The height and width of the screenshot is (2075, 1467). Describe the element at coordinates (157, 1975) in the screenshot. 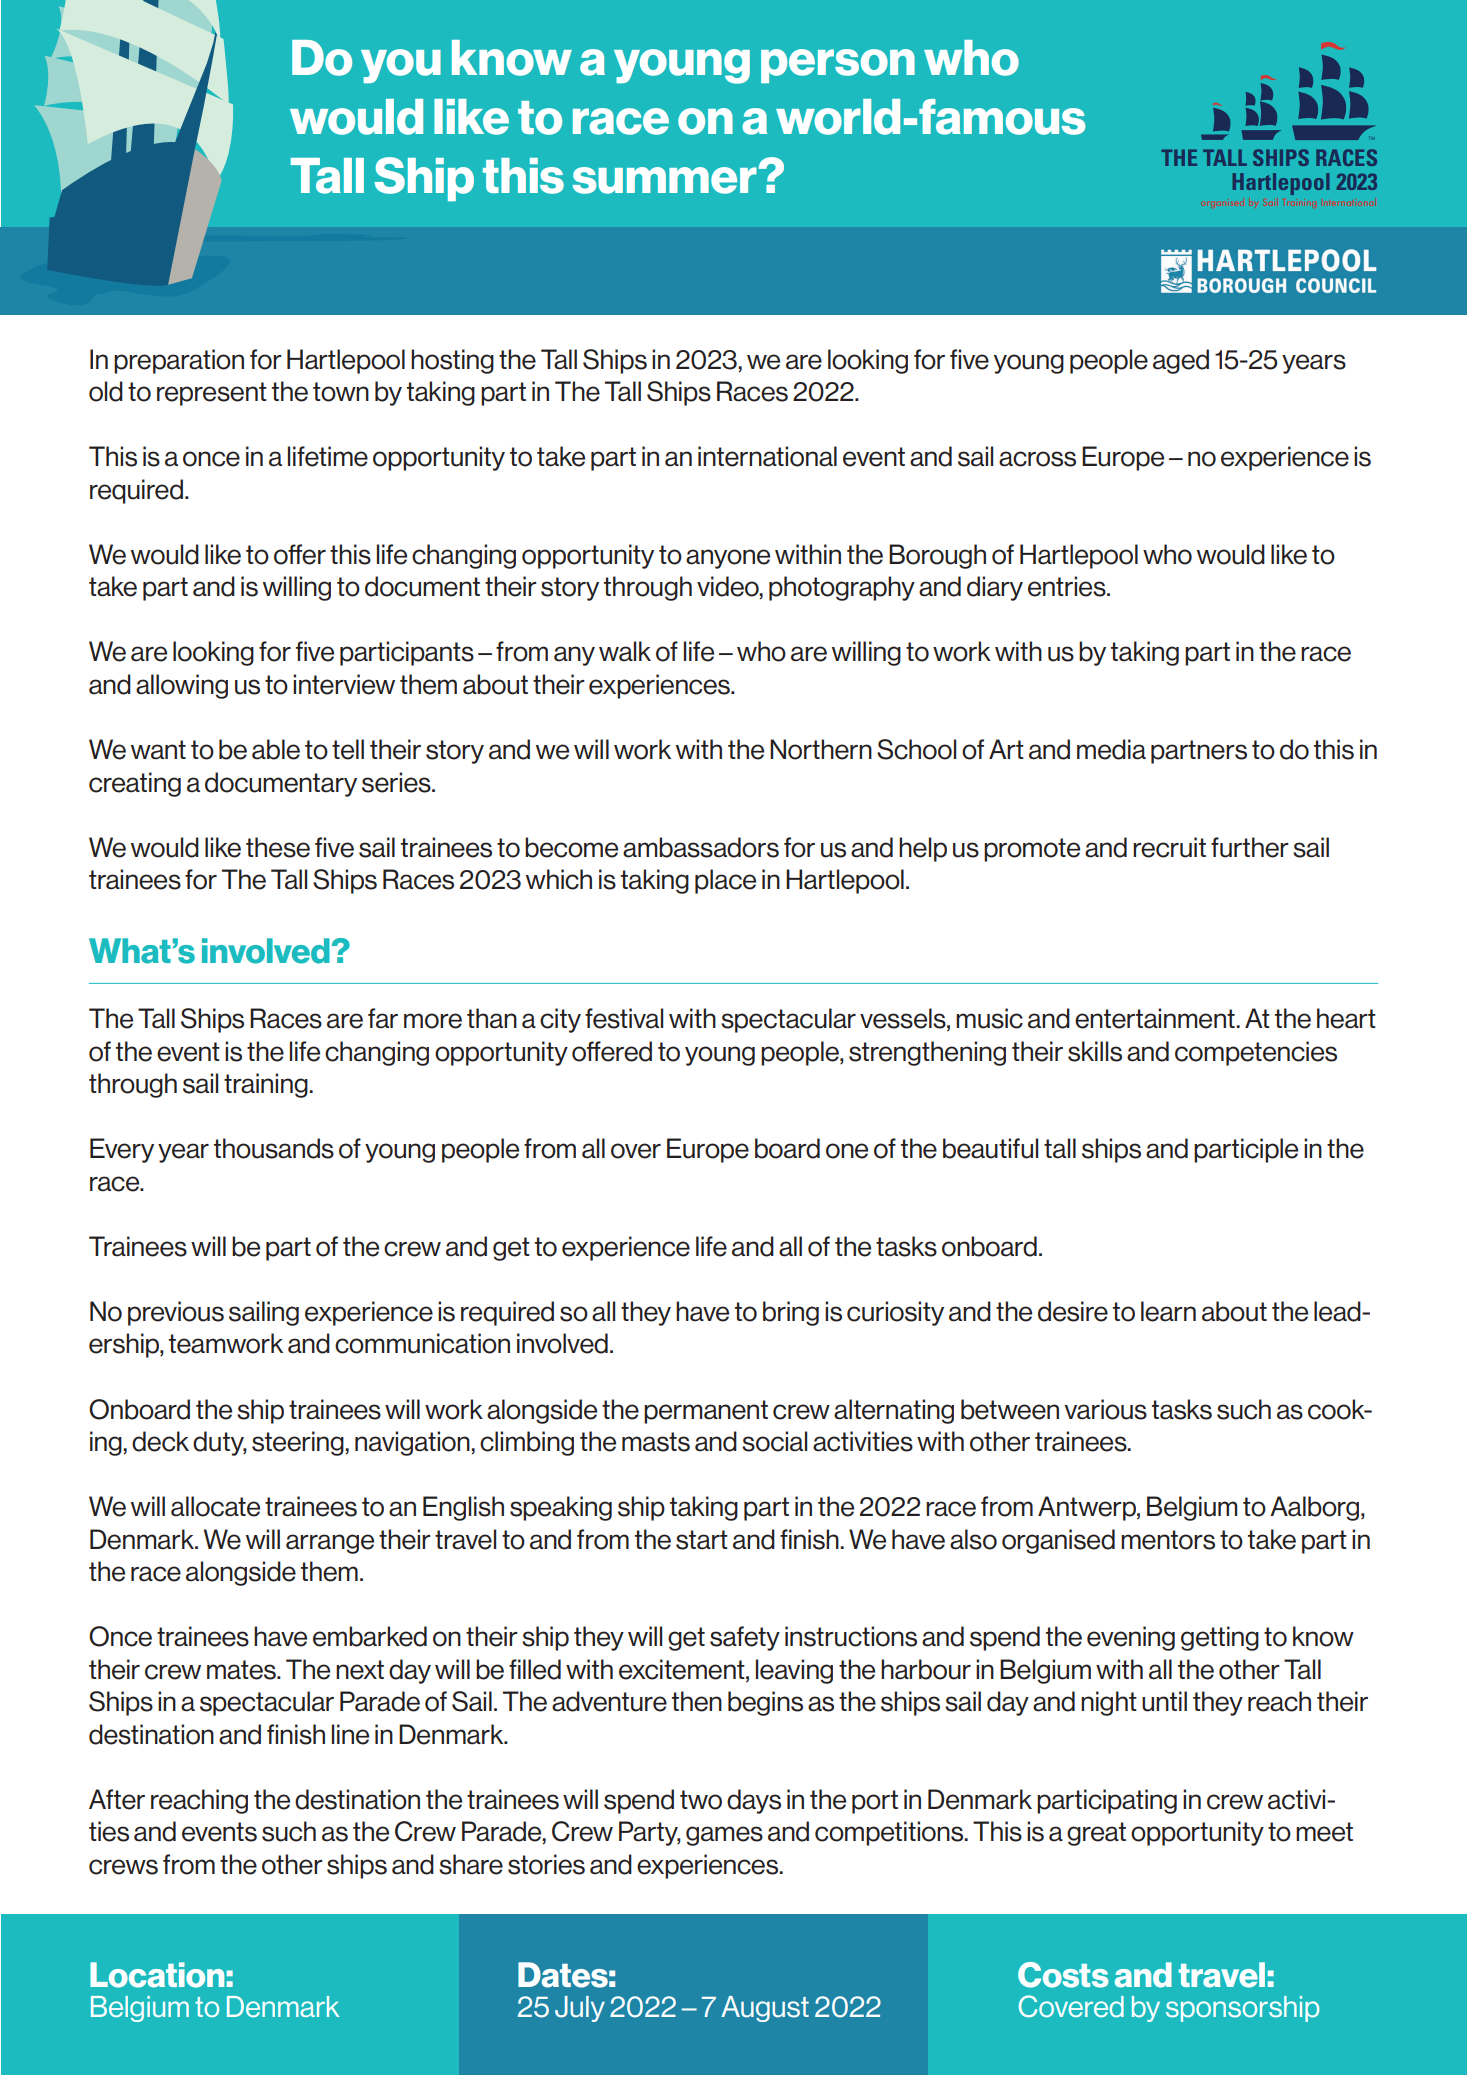

I see `Location` at that location.
